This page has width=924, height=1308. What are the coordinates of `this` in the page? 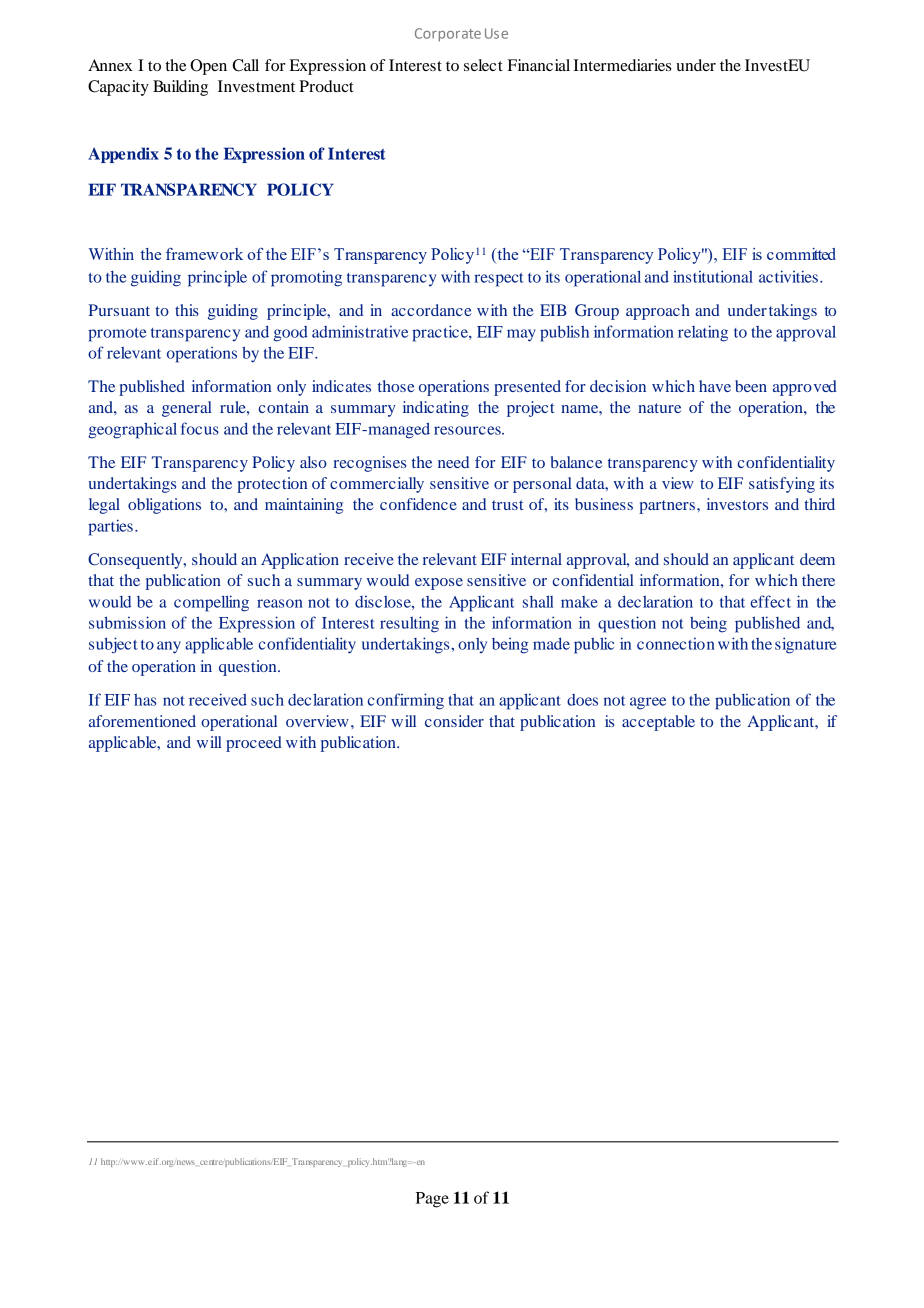 It's located at (187, 310).
